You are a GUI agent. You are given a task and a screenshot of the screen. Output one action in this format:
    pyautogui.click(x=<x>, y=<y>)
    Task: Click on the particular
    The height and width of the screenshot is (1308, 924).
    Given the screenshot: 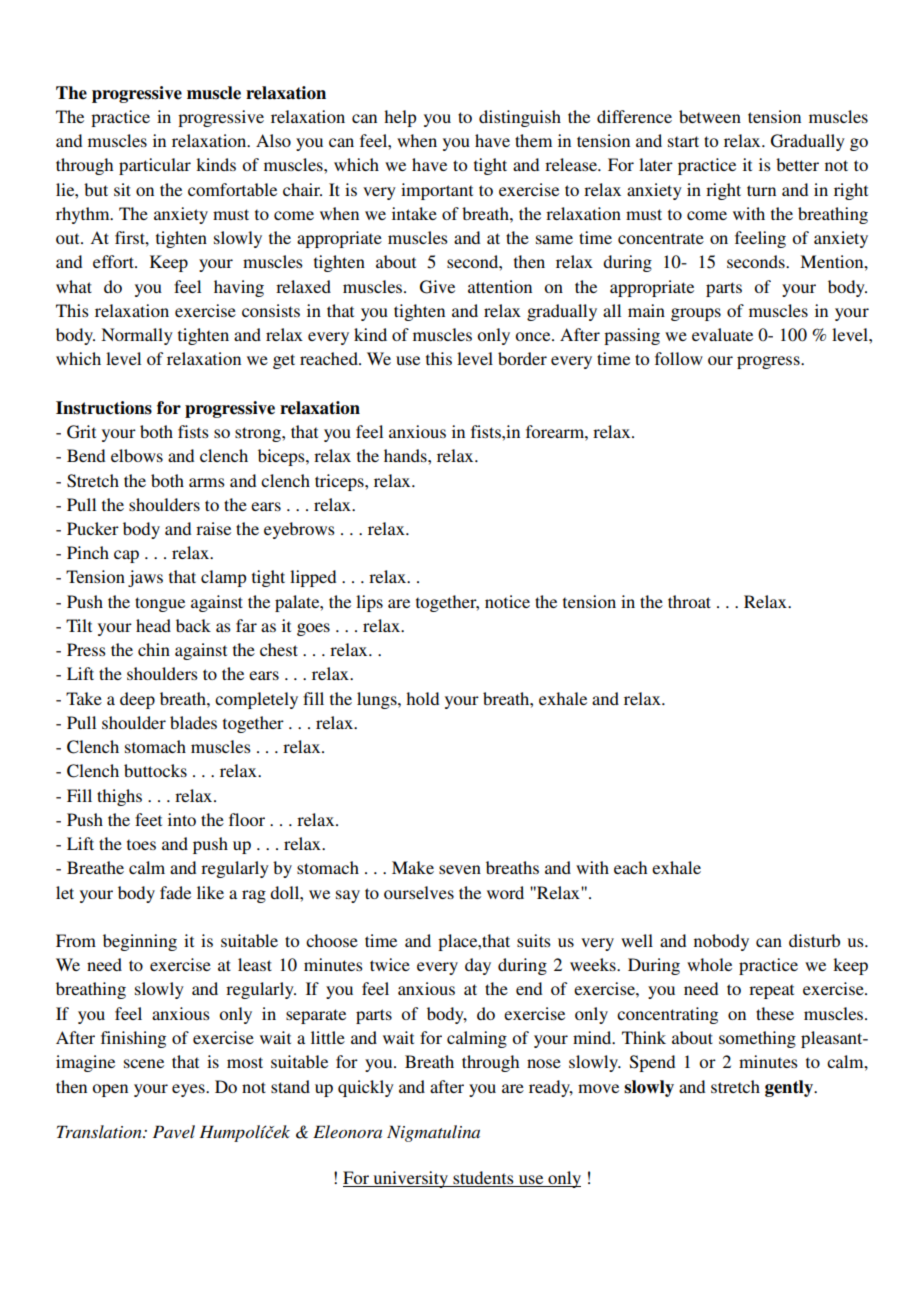 What is the action you would take?
    pyautogui.click(x=155, y=166)
